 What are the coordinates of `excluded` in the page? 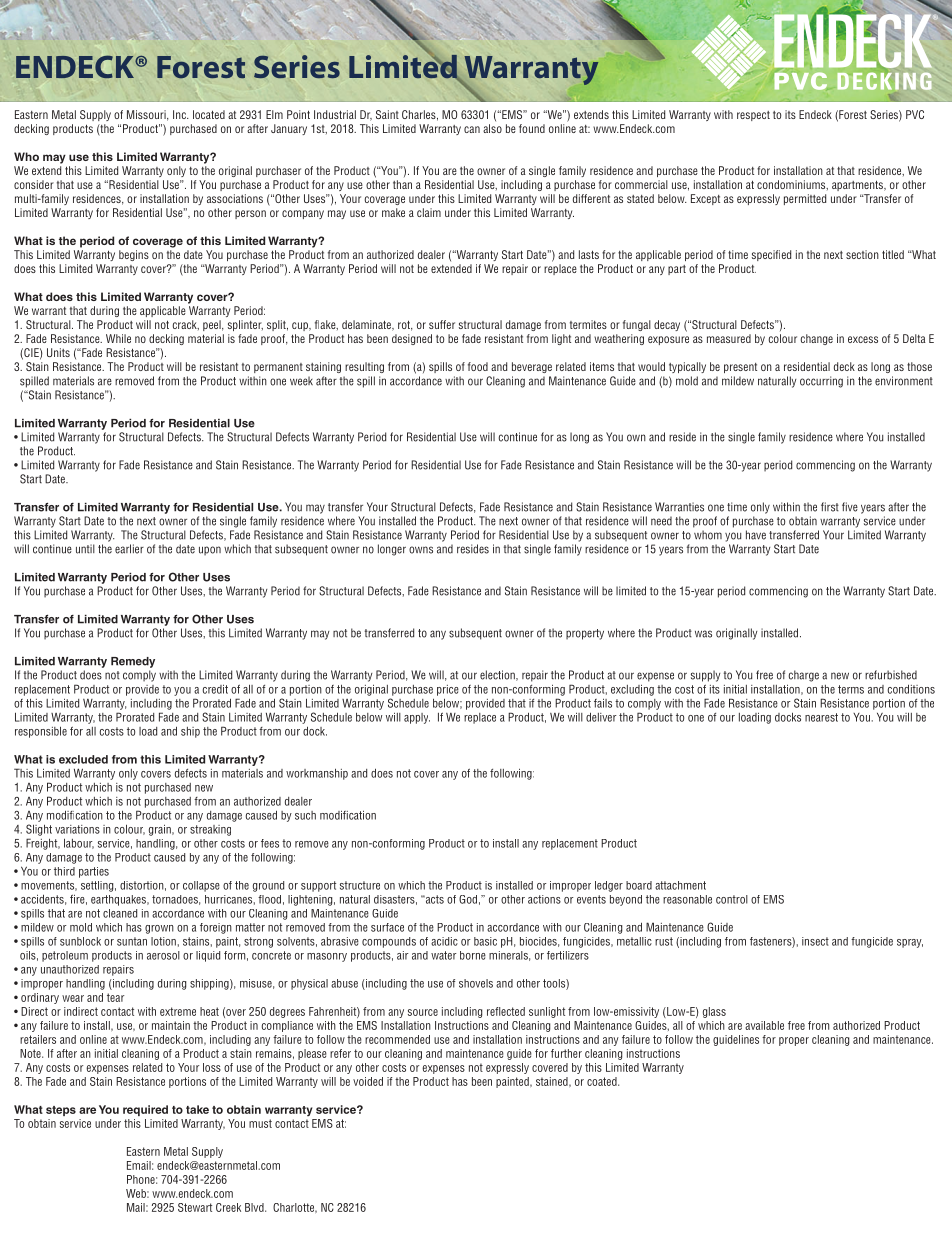 It's located at (83, 759).
